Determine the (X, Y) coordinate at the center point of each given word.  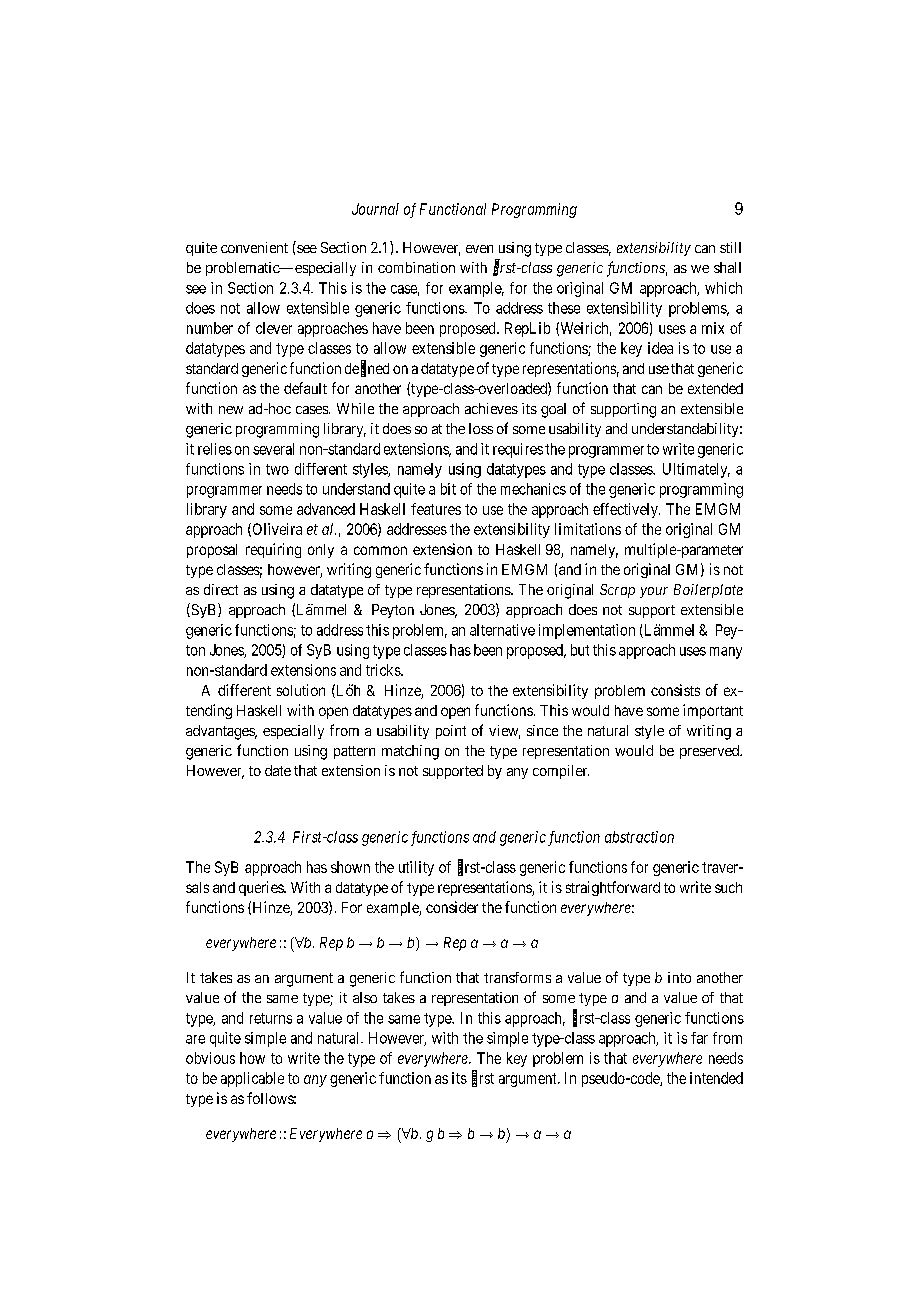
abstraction (639, 837)
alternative (502, 630)
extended (715, 388)
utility (416, 868)
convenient (254, 247)
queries (262, 888)
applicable (252, 1079)
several (273, 449)
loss (481, 428)
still (730, 247)
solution (301, 690)
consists (675, 690)
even (479, 249)
